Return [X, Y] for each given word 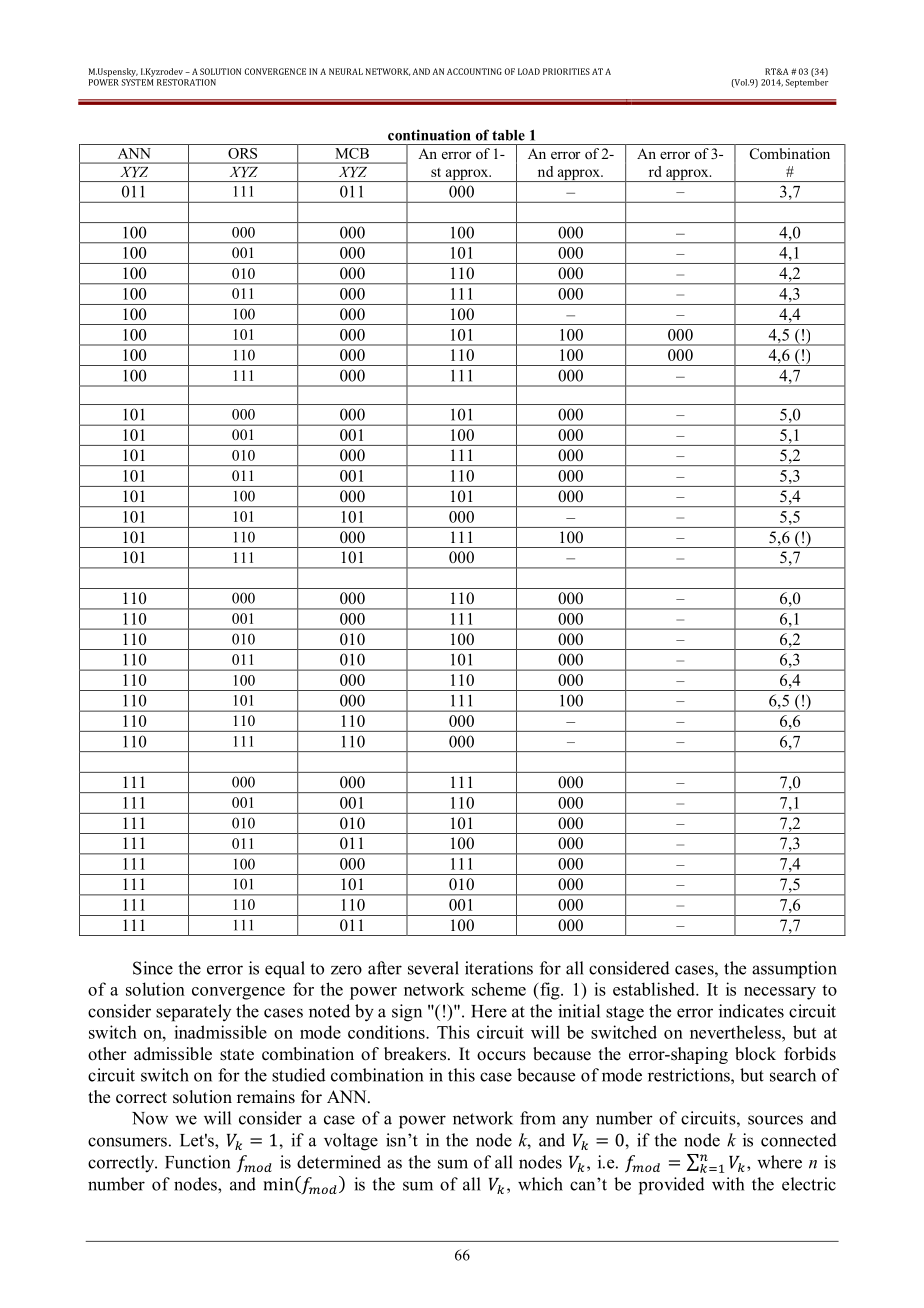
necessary [780, 993]
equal [285, 969]
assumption [794, 970]
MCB [352, 153]
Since [153, 968]
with [728, 1184]
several [433, 968]
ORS [242, 153]
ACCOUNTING [474, 71]
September [806, 82]
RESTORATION [186, 82]
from [538, 1118]
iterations [499, 968]
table [508, 135]
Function [197, 1162]
